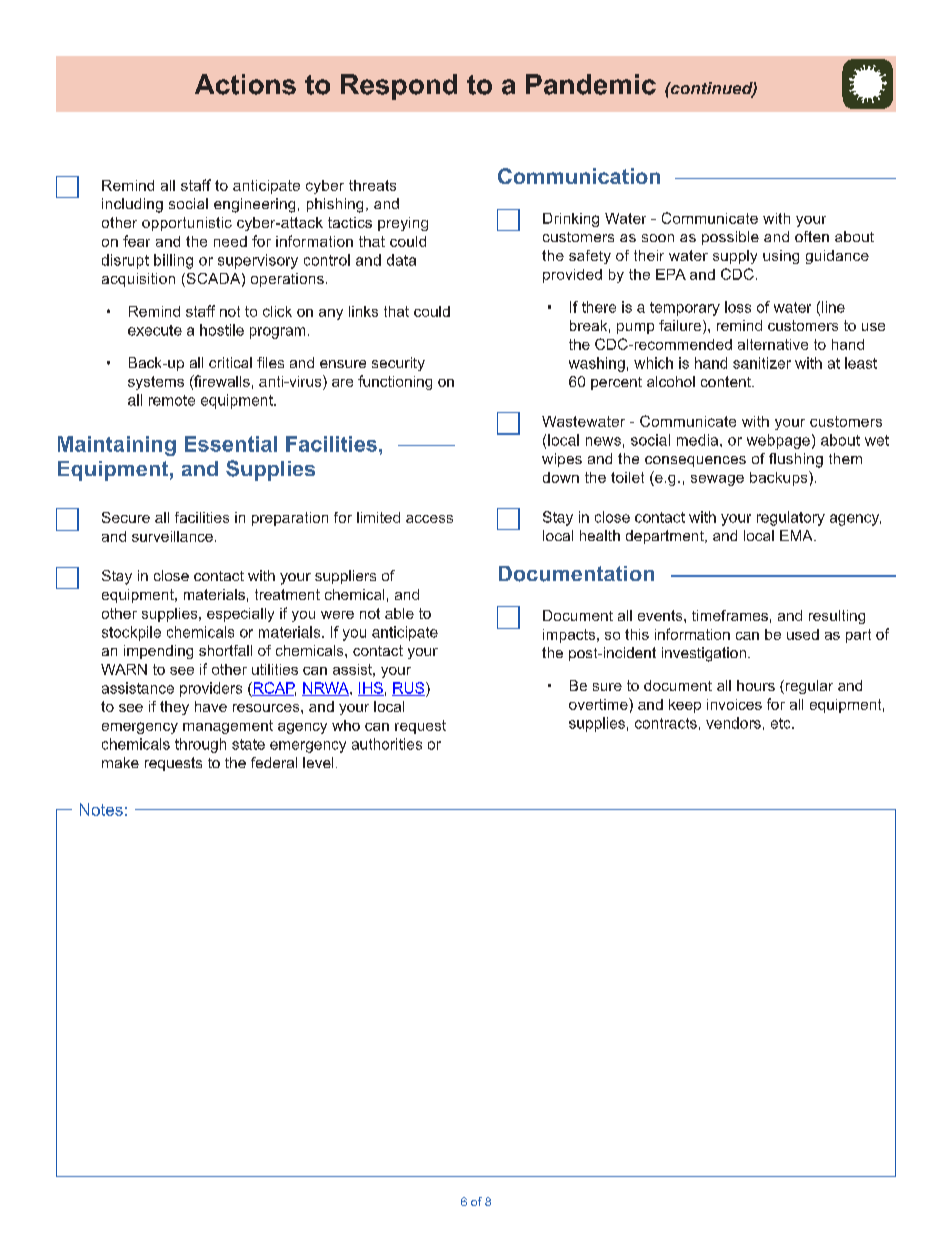 The image size is (952, 1233). Describe the element at coordinates (245, 84) in the screenshot. I see `Actions` at that location.
